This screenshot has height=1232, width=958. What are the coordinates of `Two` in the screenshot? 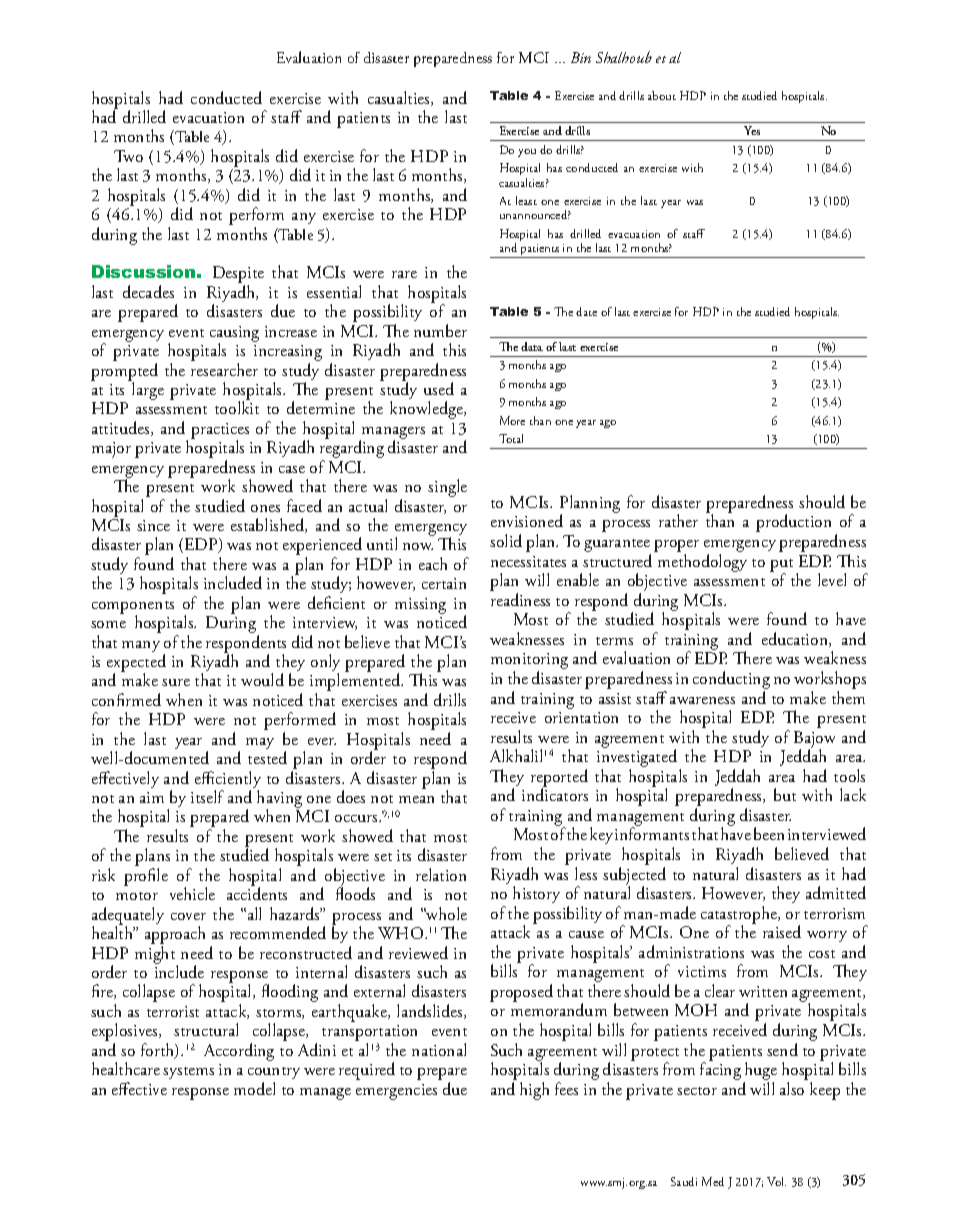 It's located at (128, 156).
